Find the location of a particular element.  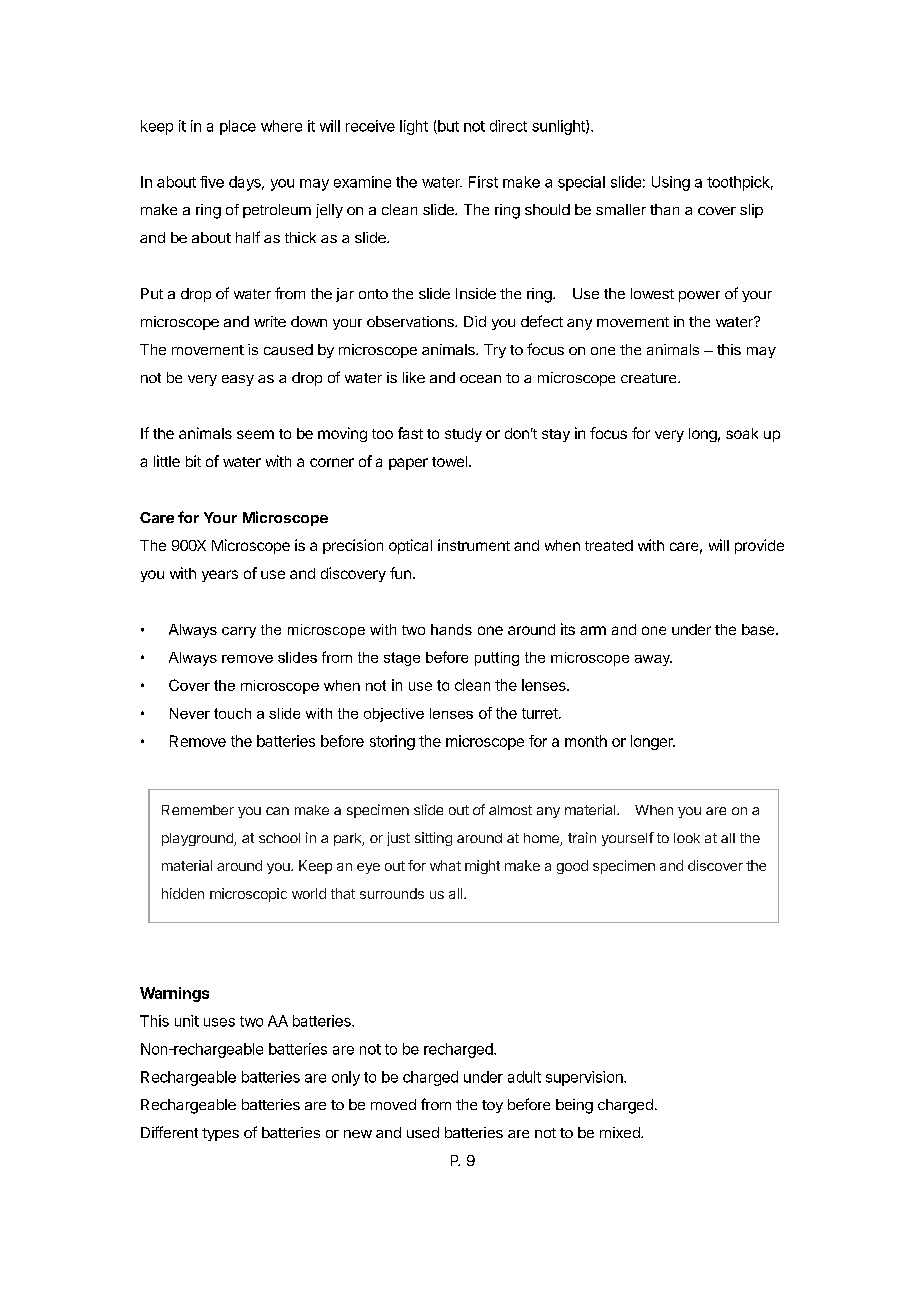

hands is located at coordinates (451, 629).
